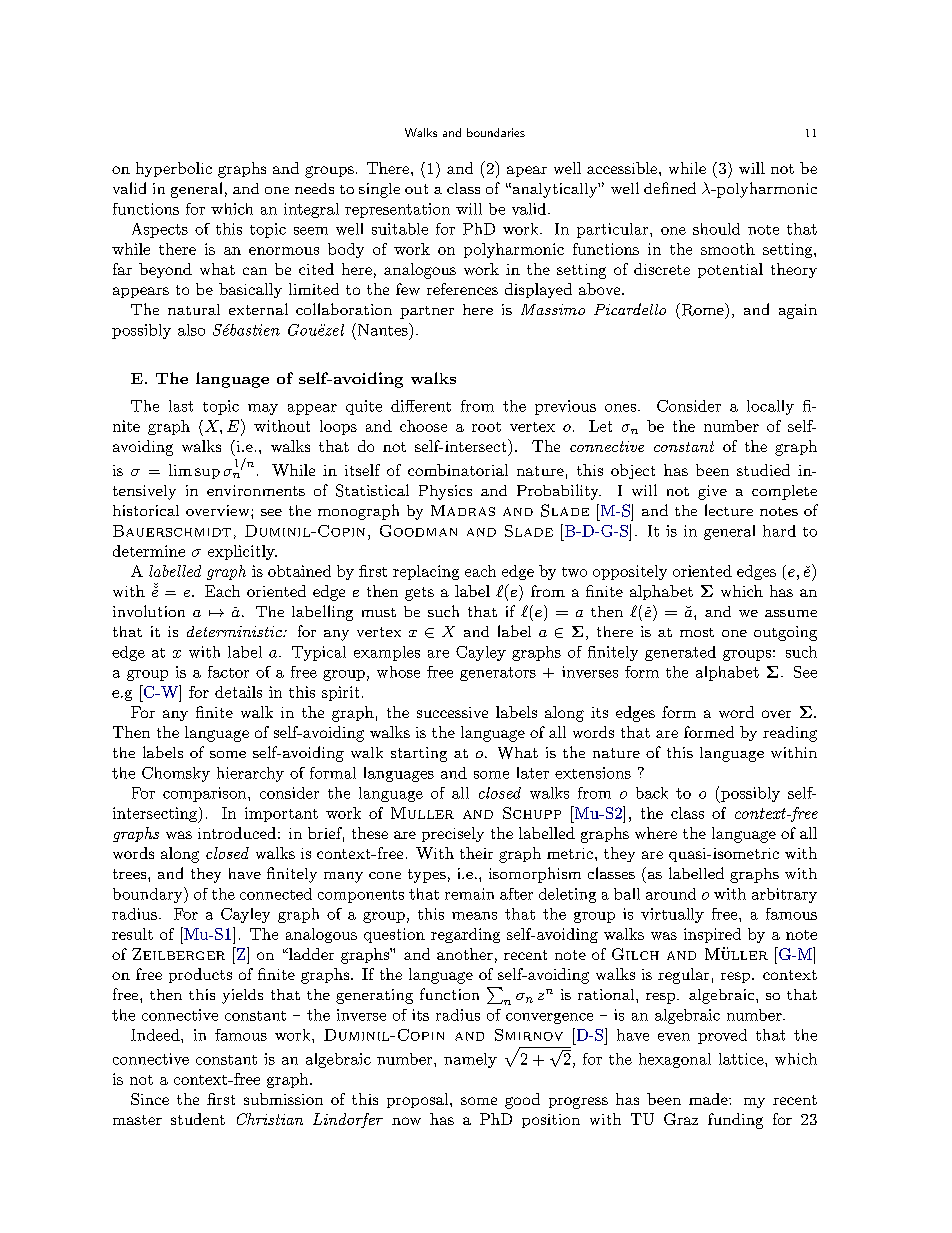 This page has height=1233, width=952. Describe the element at coordinates (496, 132) in the page. I see `boundaries` at that location.
